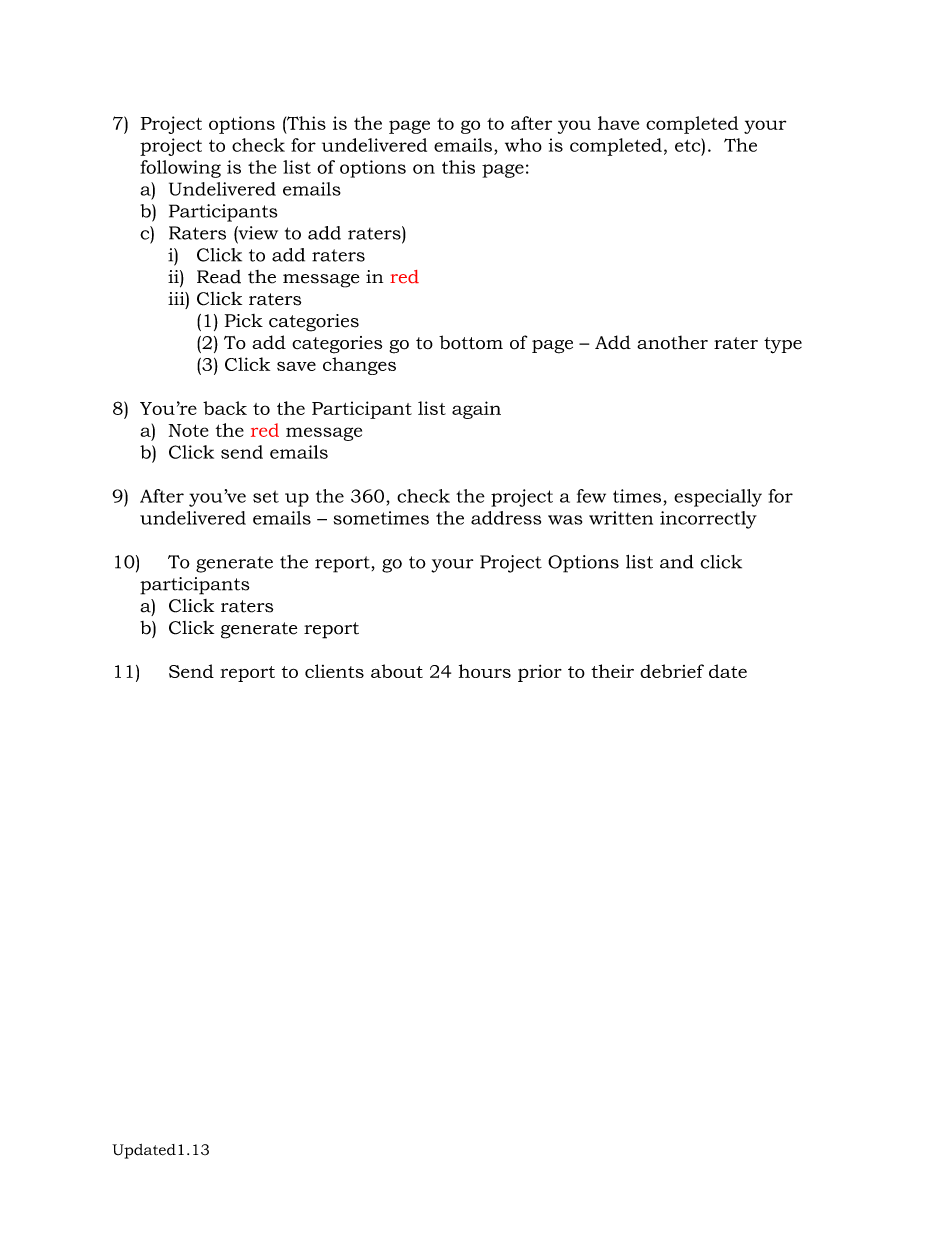  What do you see at coordinates (225, 408) in the page?
I see `back` at bounding box center [225, 408].
